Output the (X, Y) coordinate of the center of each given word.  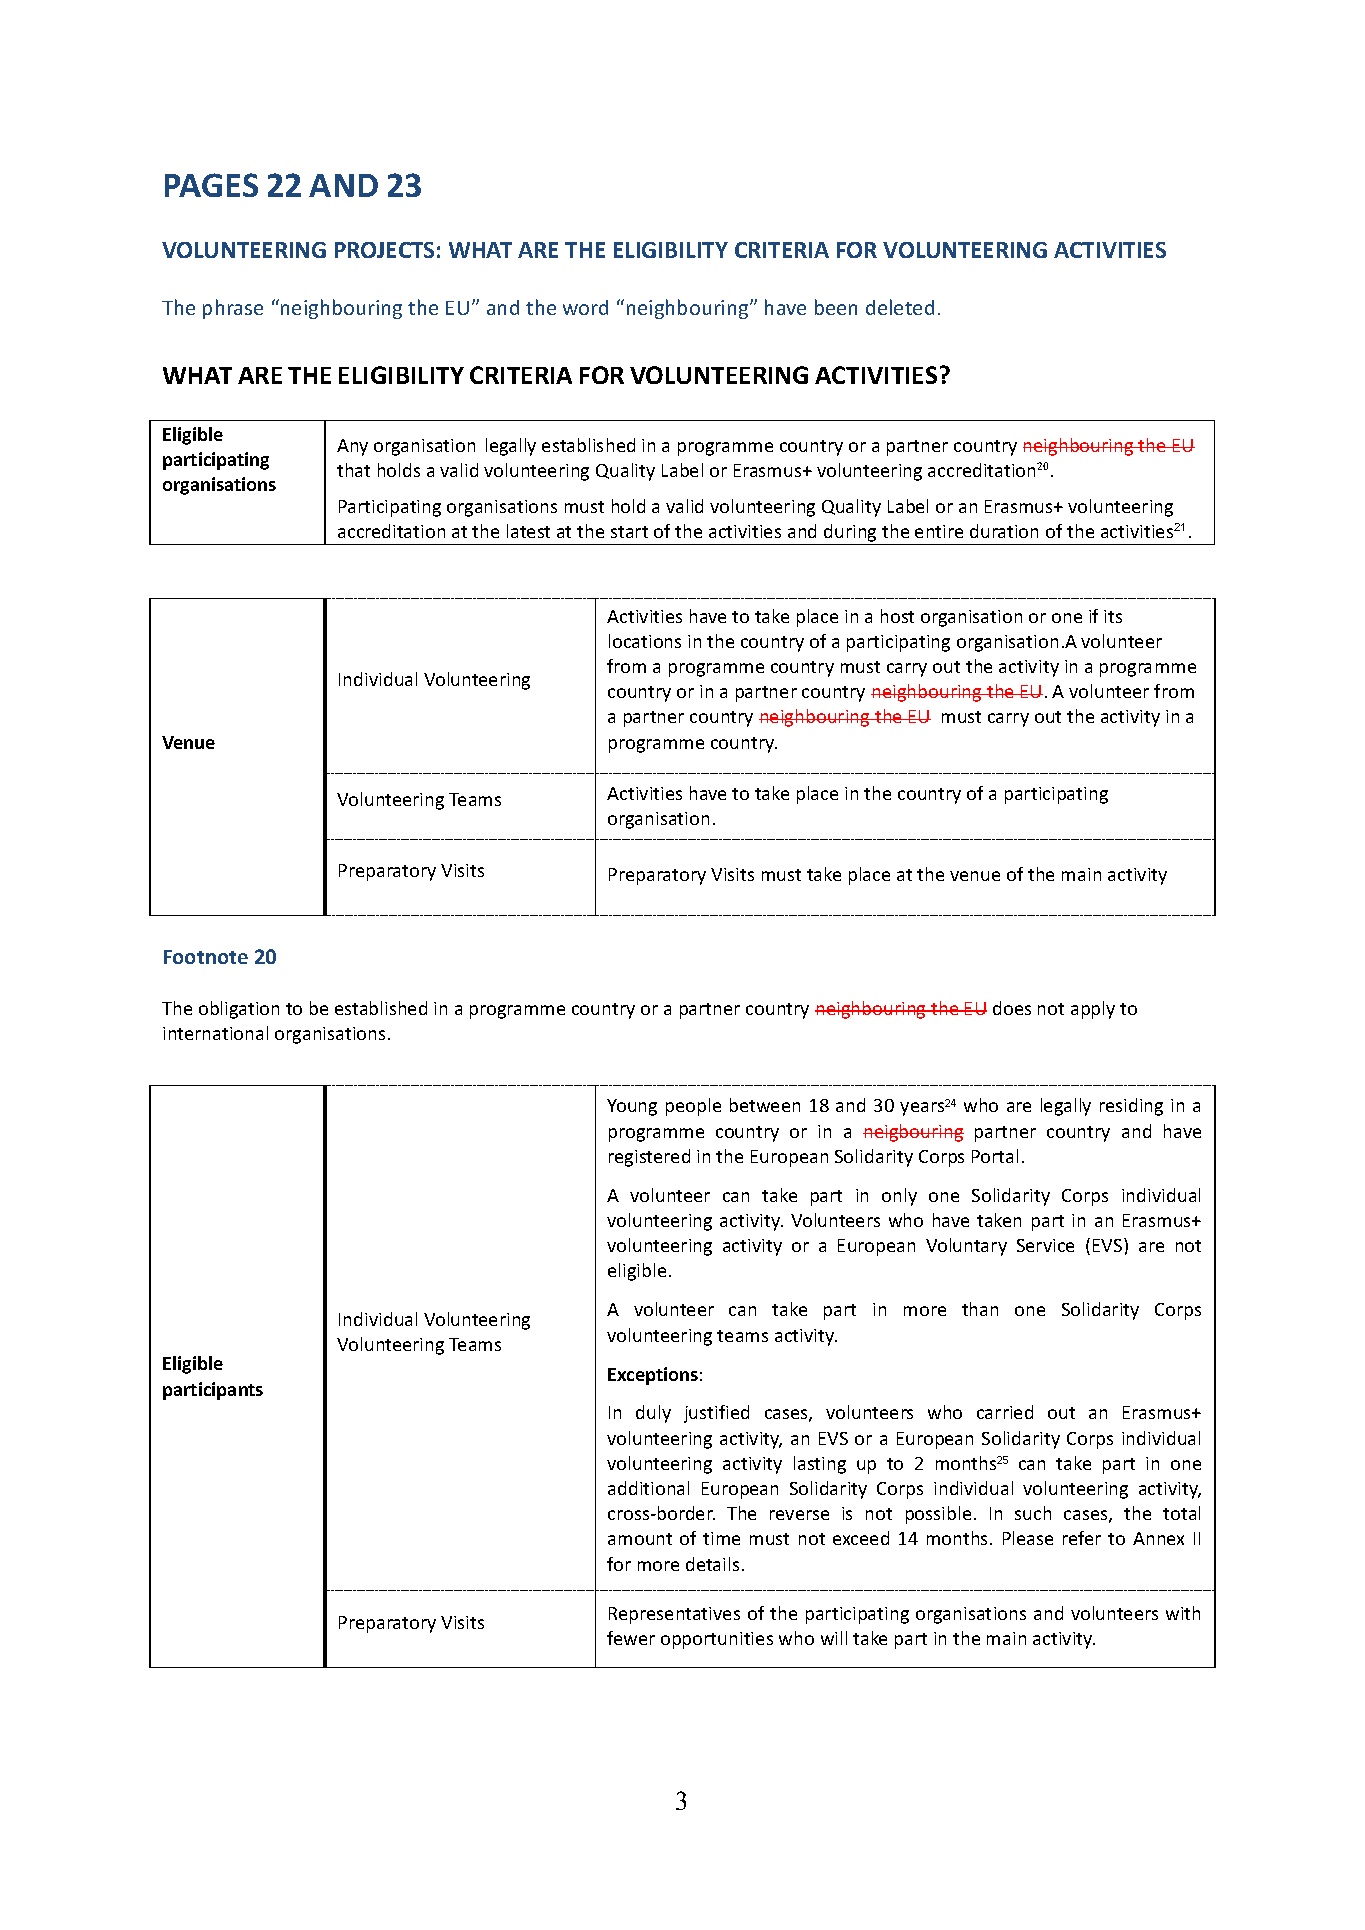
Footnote (206, 957)
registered (649, 1158)
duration (1004, 531)
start (629, 532)
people (693, 1107)
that (353, 470)
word (585, 307)
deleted (900, 307)
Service (1045, 1245)
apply (1093, 1010)
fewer (631, 1638)
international (215, 1033)
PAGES (211, 185)
